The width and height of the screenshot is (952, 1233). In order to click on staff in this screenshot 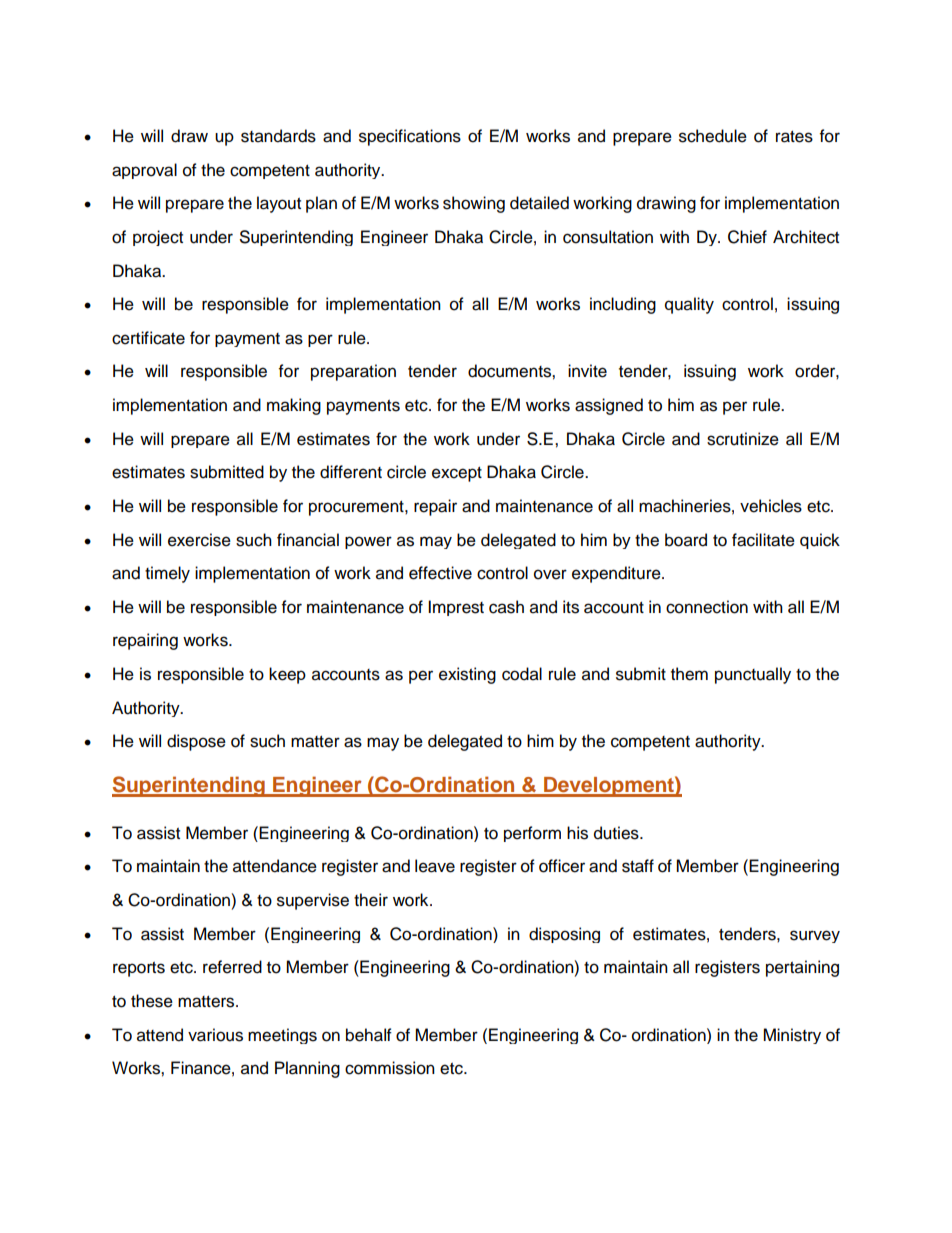, I will do `click(638, 866)`.
